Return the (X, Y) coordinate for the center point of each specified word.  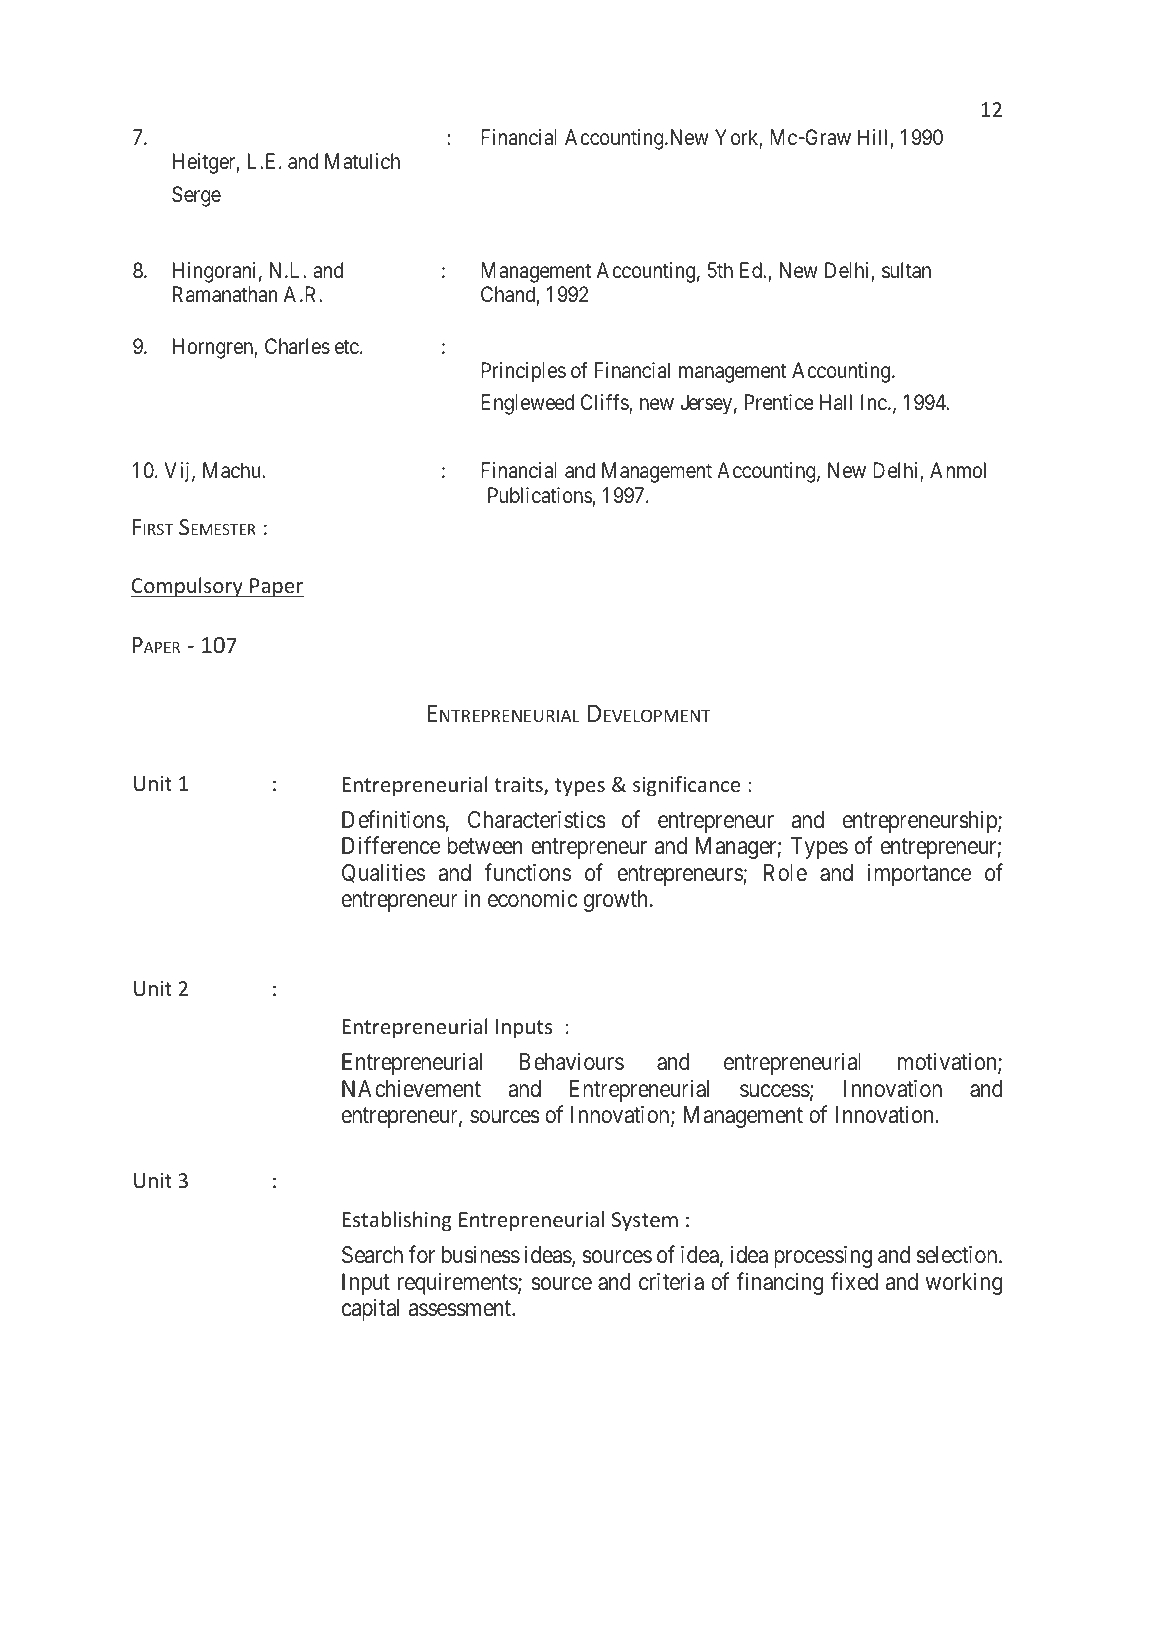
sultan (906, 270)
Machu (233, 470)
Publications (540, 495)
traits (519, 786)
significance (686, 786)
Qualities (383, 873)
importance (920, 874)
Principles (523, 372)
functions (527, 872)
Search (372, 1255)
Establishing (397, 1221)
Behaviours (572, 1061)
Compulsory (188, 587)
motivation (948, 1062)
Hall (836, 402)
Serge (196, 196)
